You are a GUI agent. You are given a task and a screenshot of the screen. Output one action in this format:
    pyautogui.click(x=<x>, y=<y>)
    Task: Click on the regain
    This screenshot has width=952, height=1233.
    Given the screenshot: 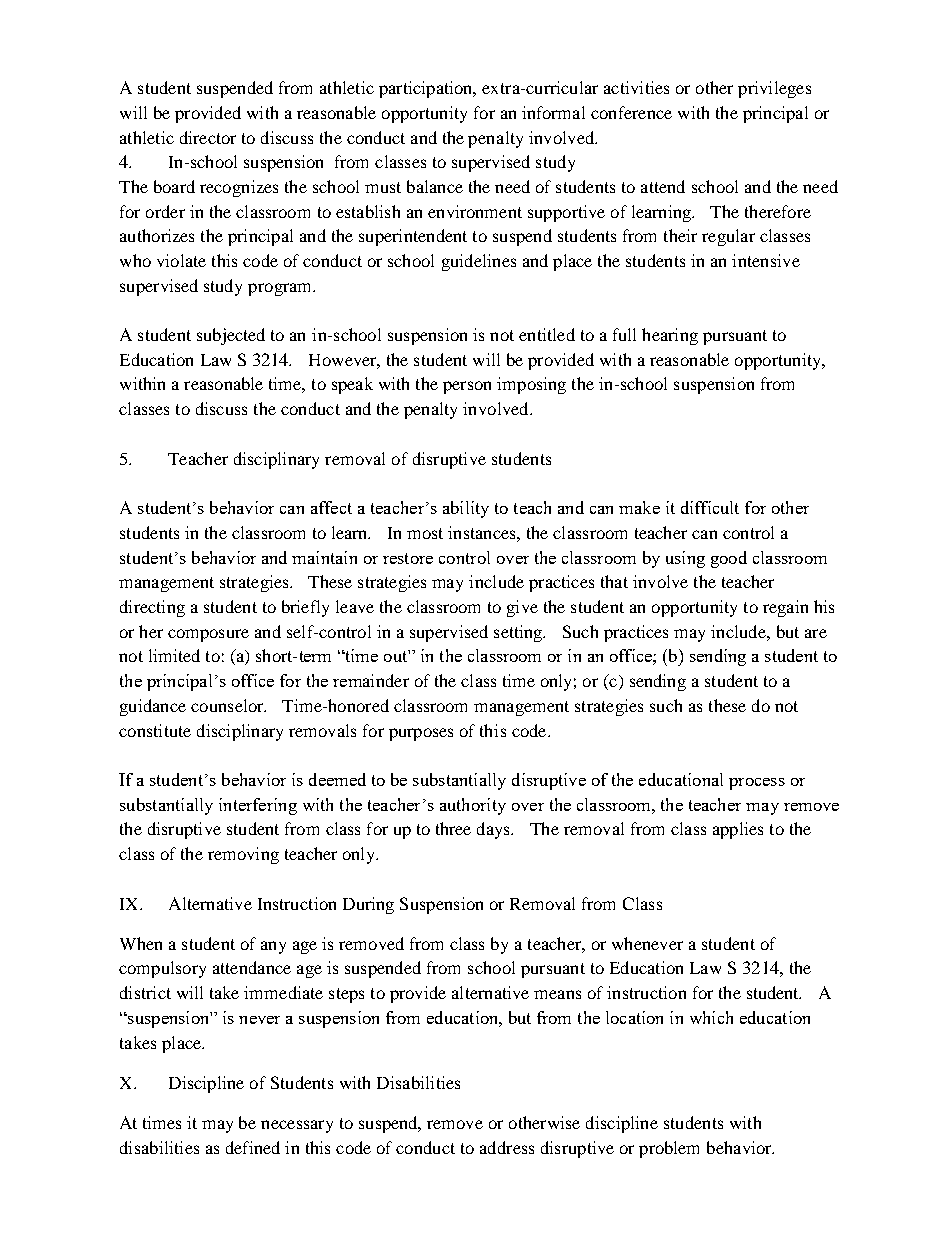 What is the action you would take?
    pyautogui.click(x=785, y=608)
